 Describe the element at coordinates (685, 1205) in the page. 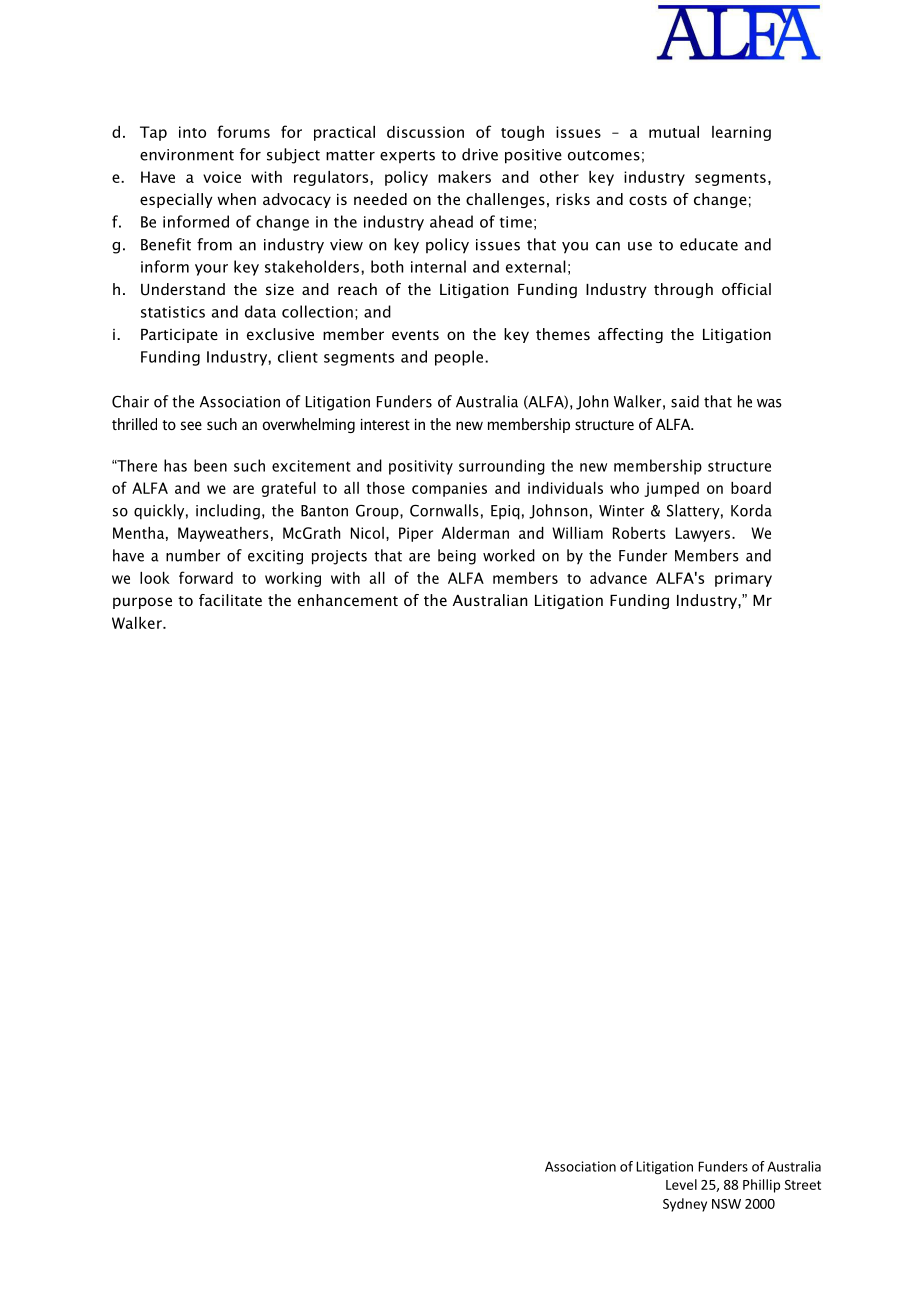

I see `Sydney` at that location.
